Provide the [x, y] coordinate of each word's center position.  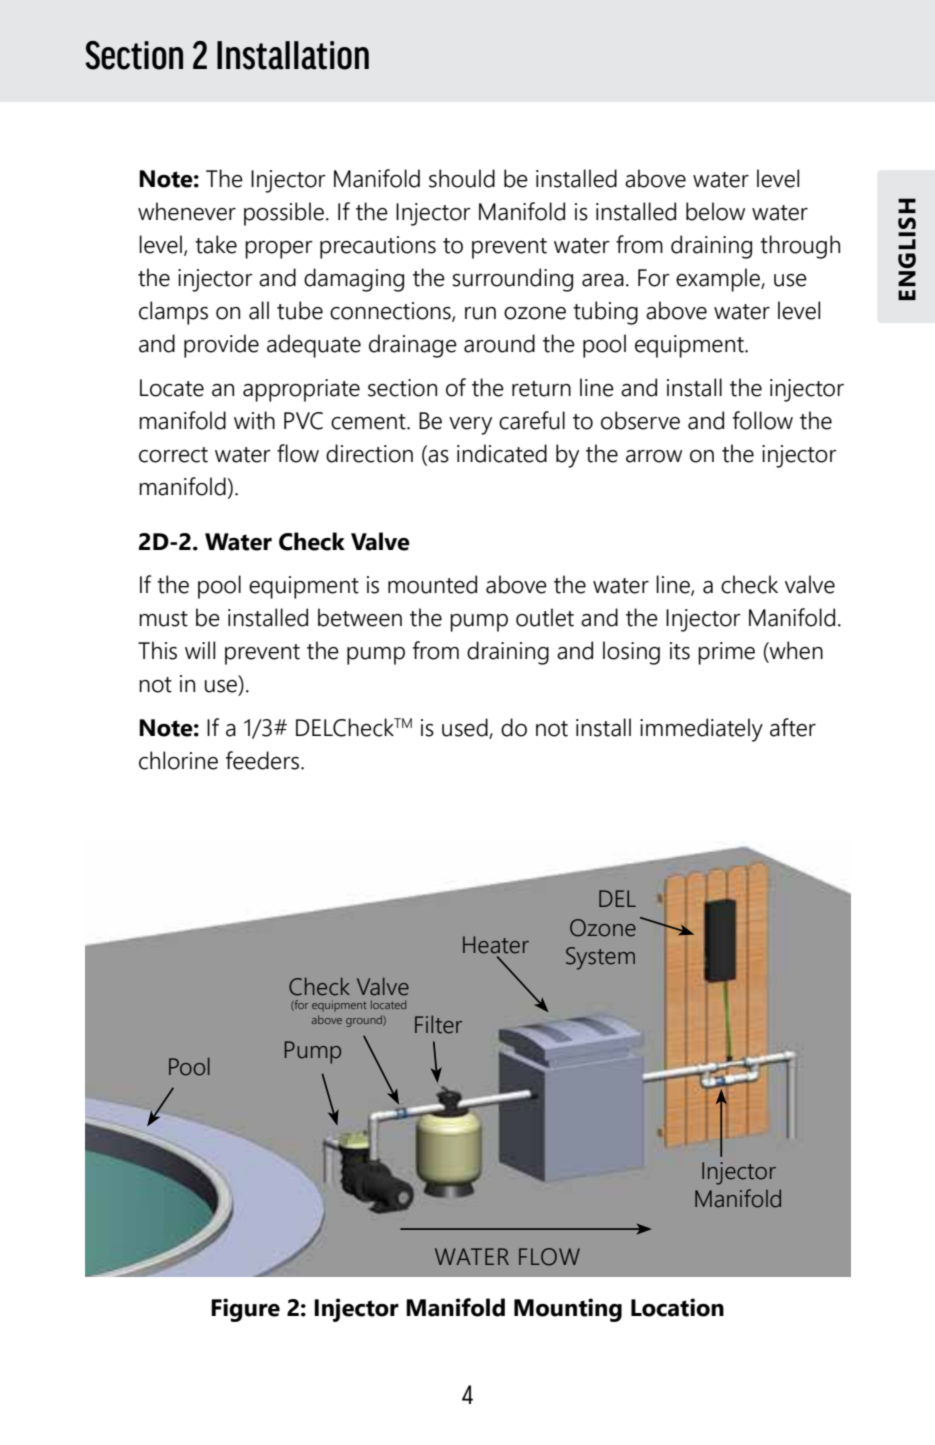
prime [726, 653]
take [216, 244]
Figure [245, 1310]
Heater [496, 945]
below [715, 211]
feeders [263, 760]
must [163, 619]
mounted [432, 584]
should [462, 178]
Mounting [568, 1310]
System [600, 958]
